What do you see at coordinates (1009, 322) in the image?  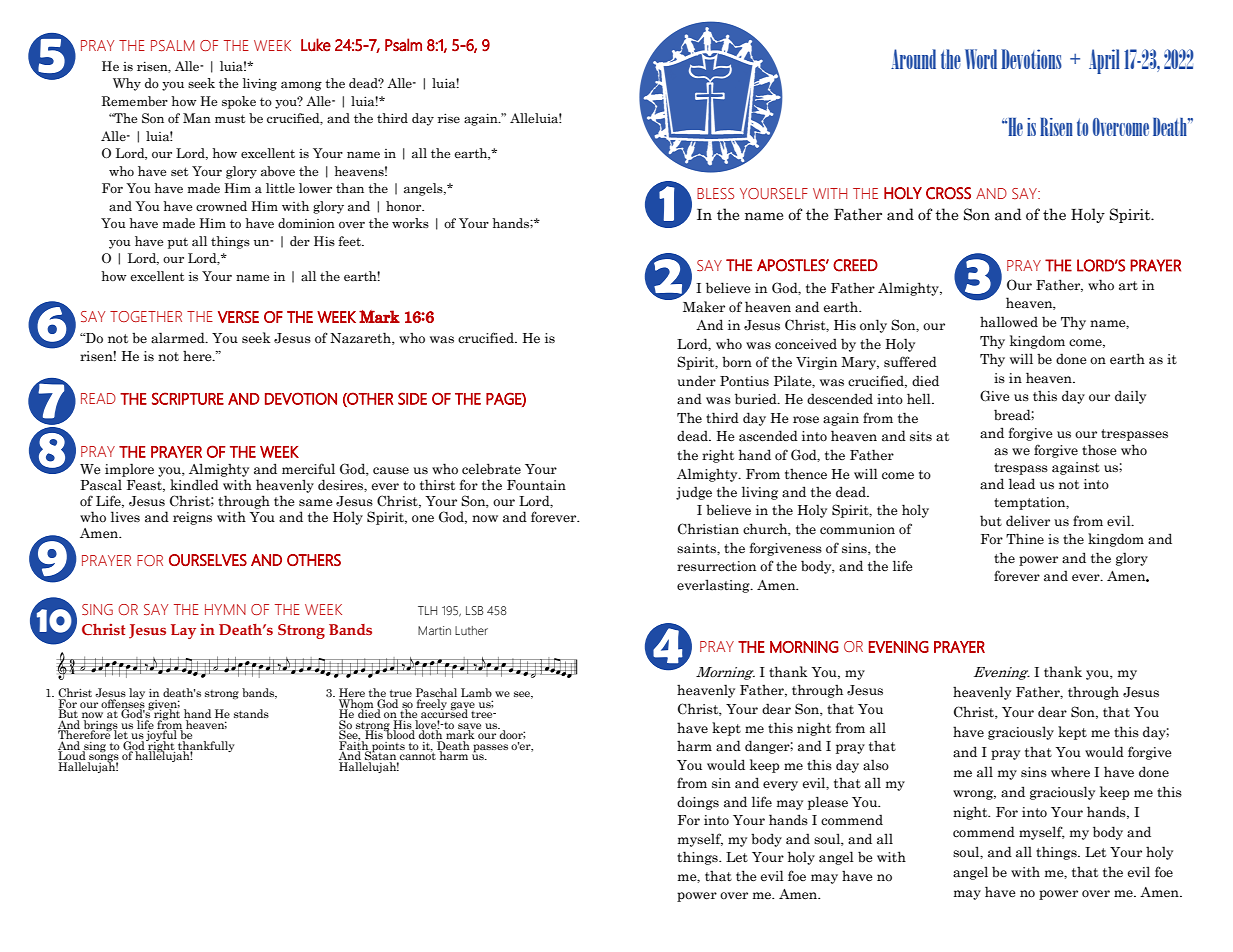 I see `hallowed` at bounding box center [1009, 322].
